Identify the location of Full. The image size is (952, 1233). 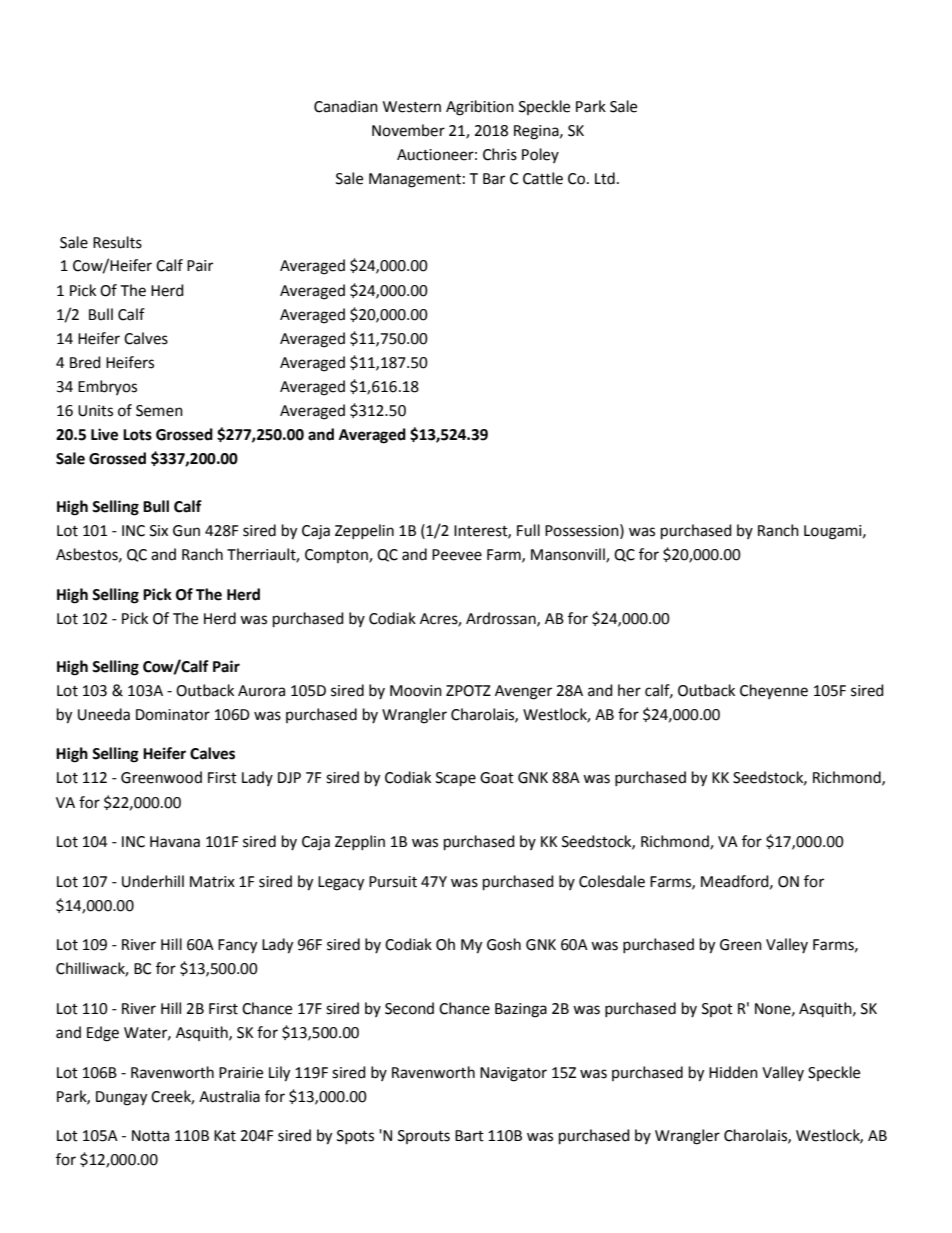
(528, 530).
